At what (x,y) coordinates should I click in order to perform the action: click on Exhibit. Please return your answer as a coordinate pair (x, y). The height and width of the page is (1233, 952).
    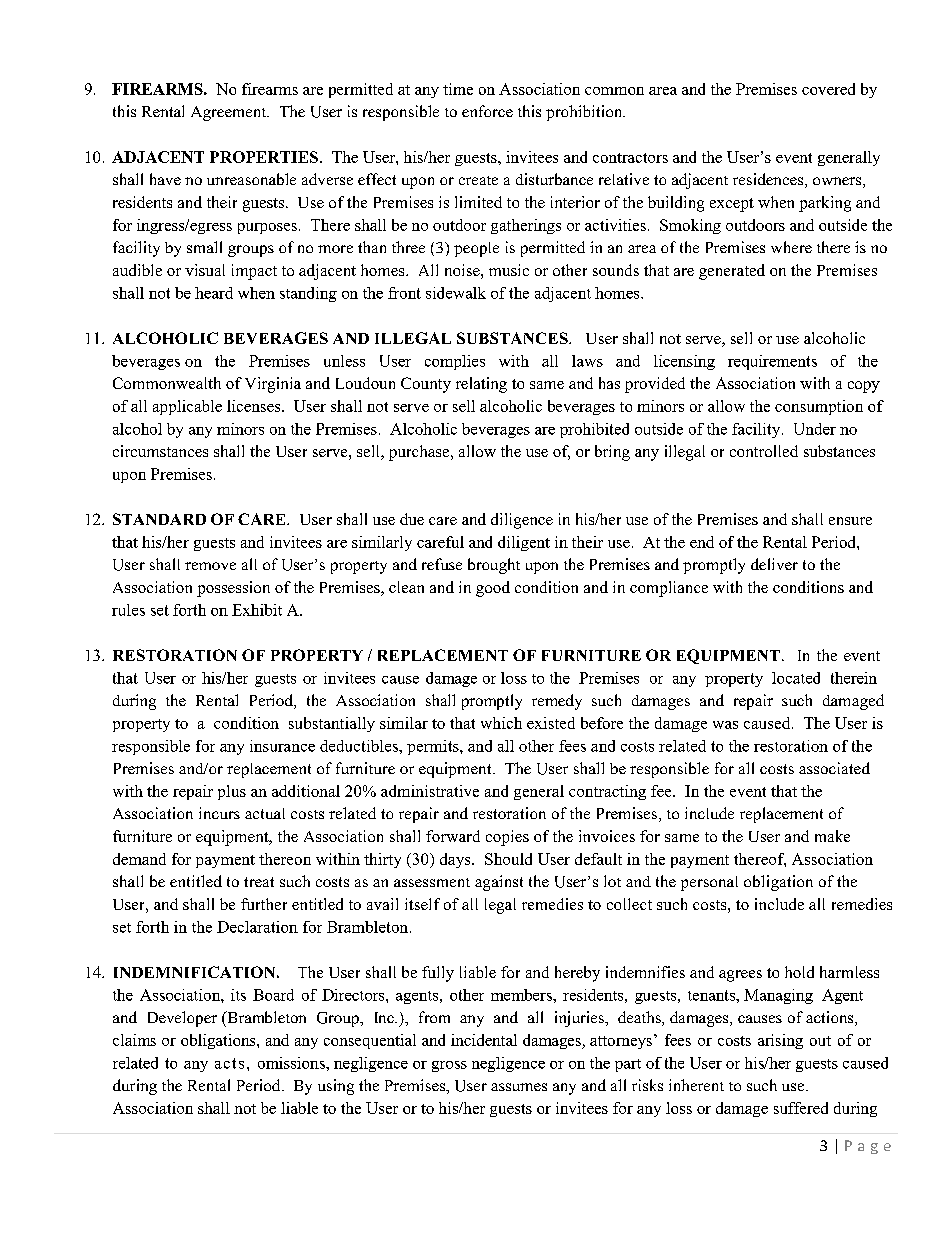
    Looking at the image, I should click on (257, 610).
